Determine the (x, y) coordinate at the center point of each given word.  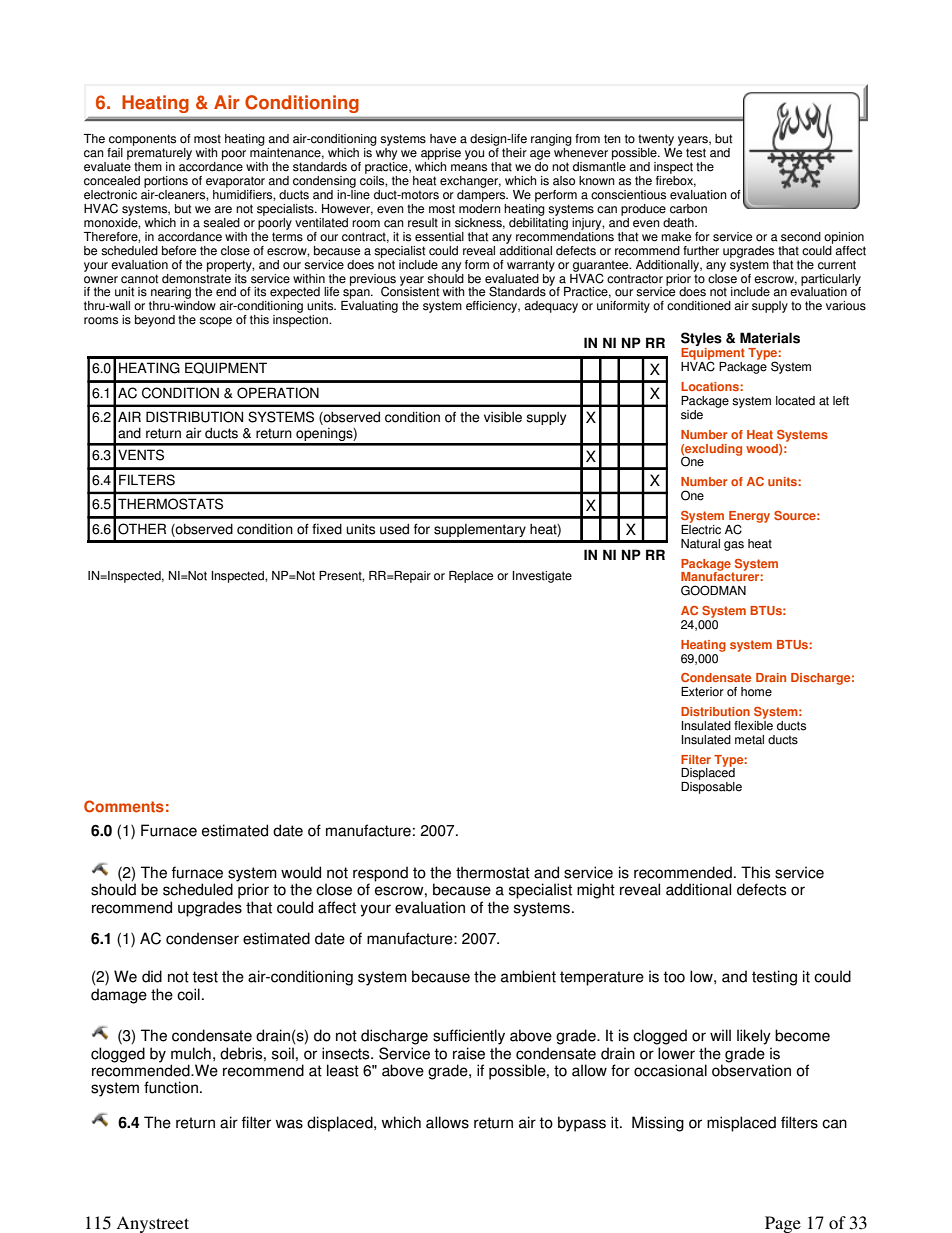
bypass (582, 1124)
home (756, 692)
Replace (471, 577)
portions (166, 182)
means (469, 168)
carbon (688, 209)
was (289, 1124)
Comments (124, 806)
